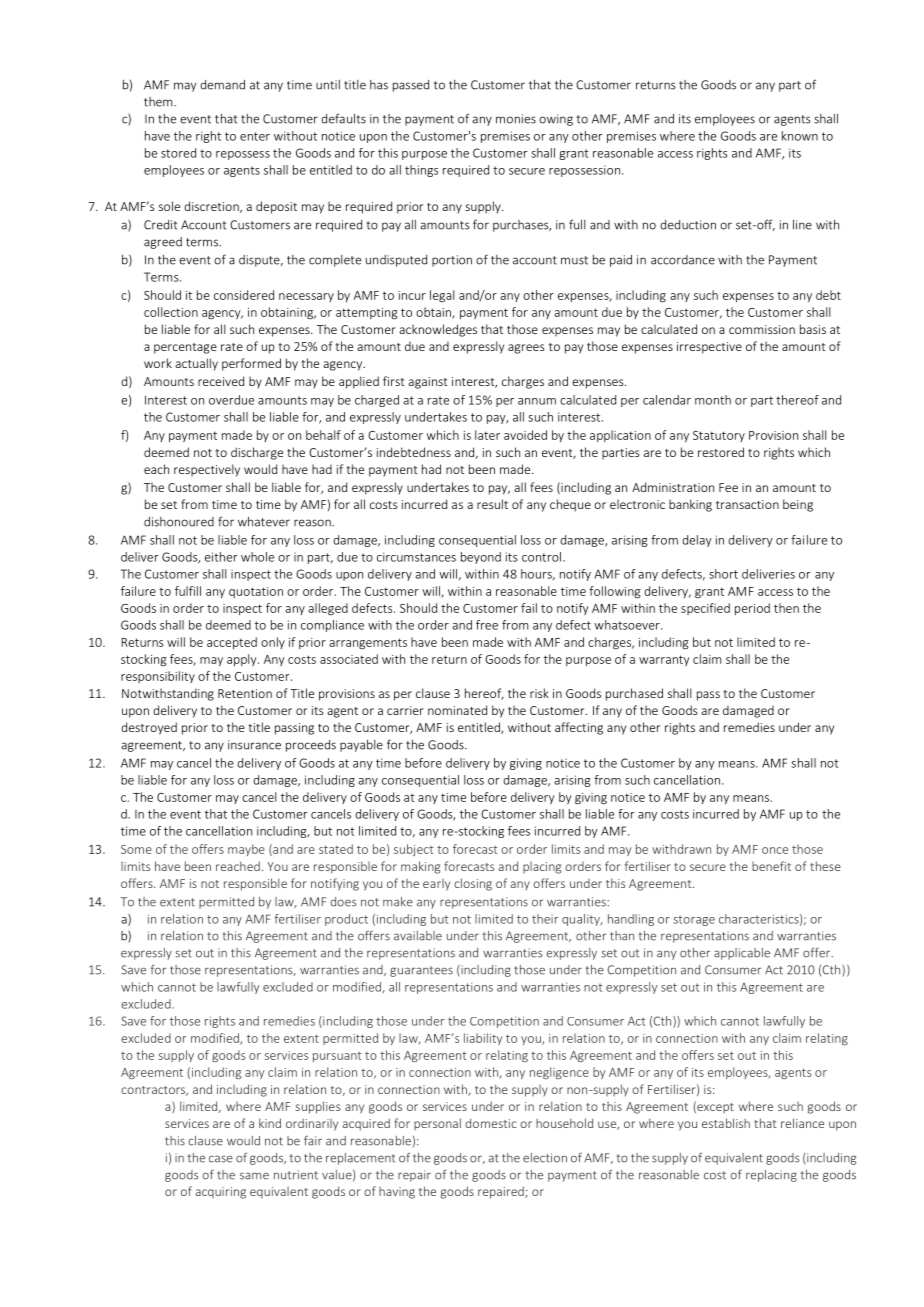  Describe the element at coordinates (775, 850) in the image. I see `once` at that location.
